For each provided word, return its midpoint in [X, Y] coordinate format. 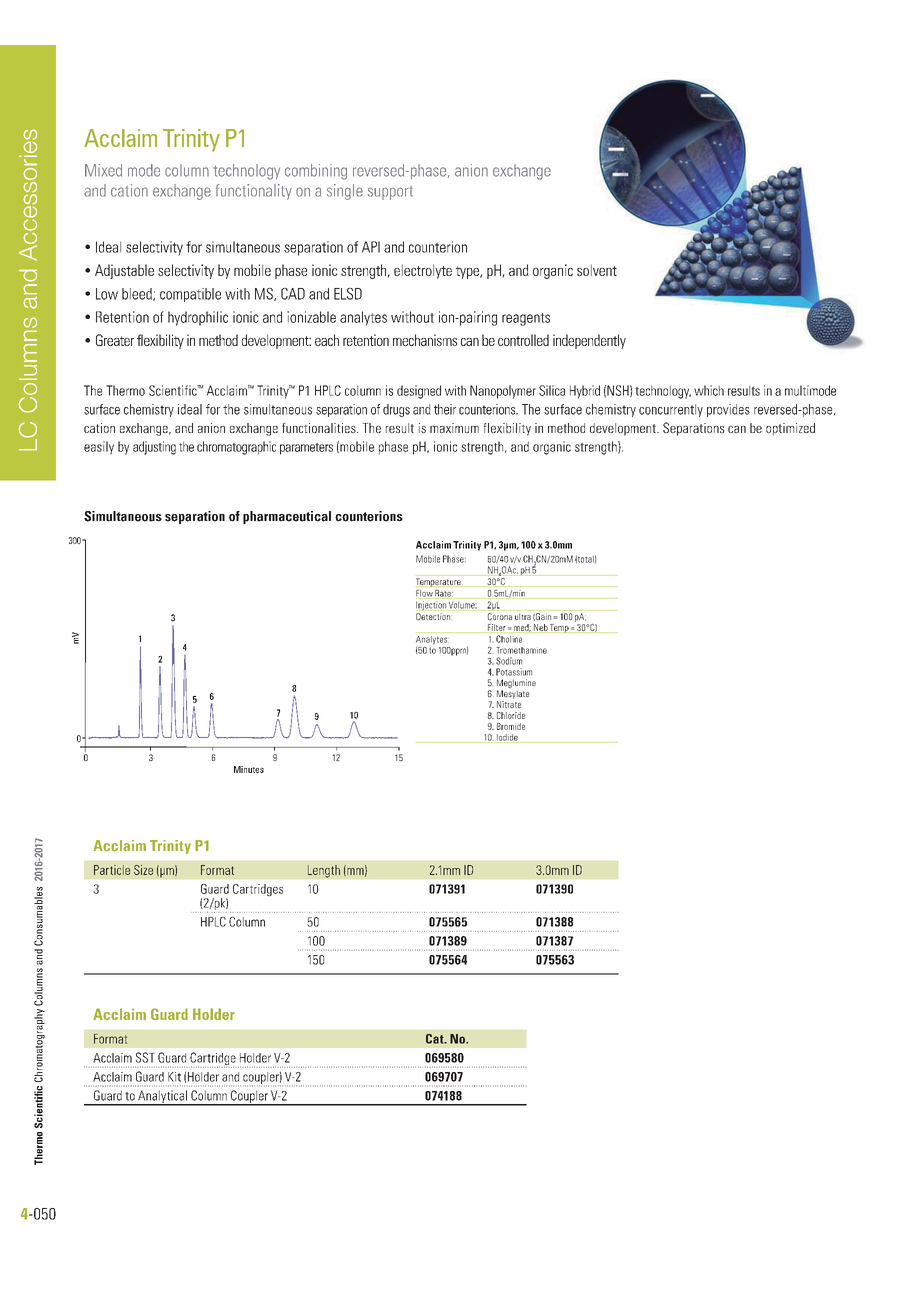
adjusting [154, 448]
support [390, 193]
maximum [454, 428]
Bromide [511, 726]
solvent [597, 270]
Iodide [507, 738]
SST [145, 1057]
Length [324, 871]
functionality [254, 192]
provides [728, 410]
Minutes [249, 769]
